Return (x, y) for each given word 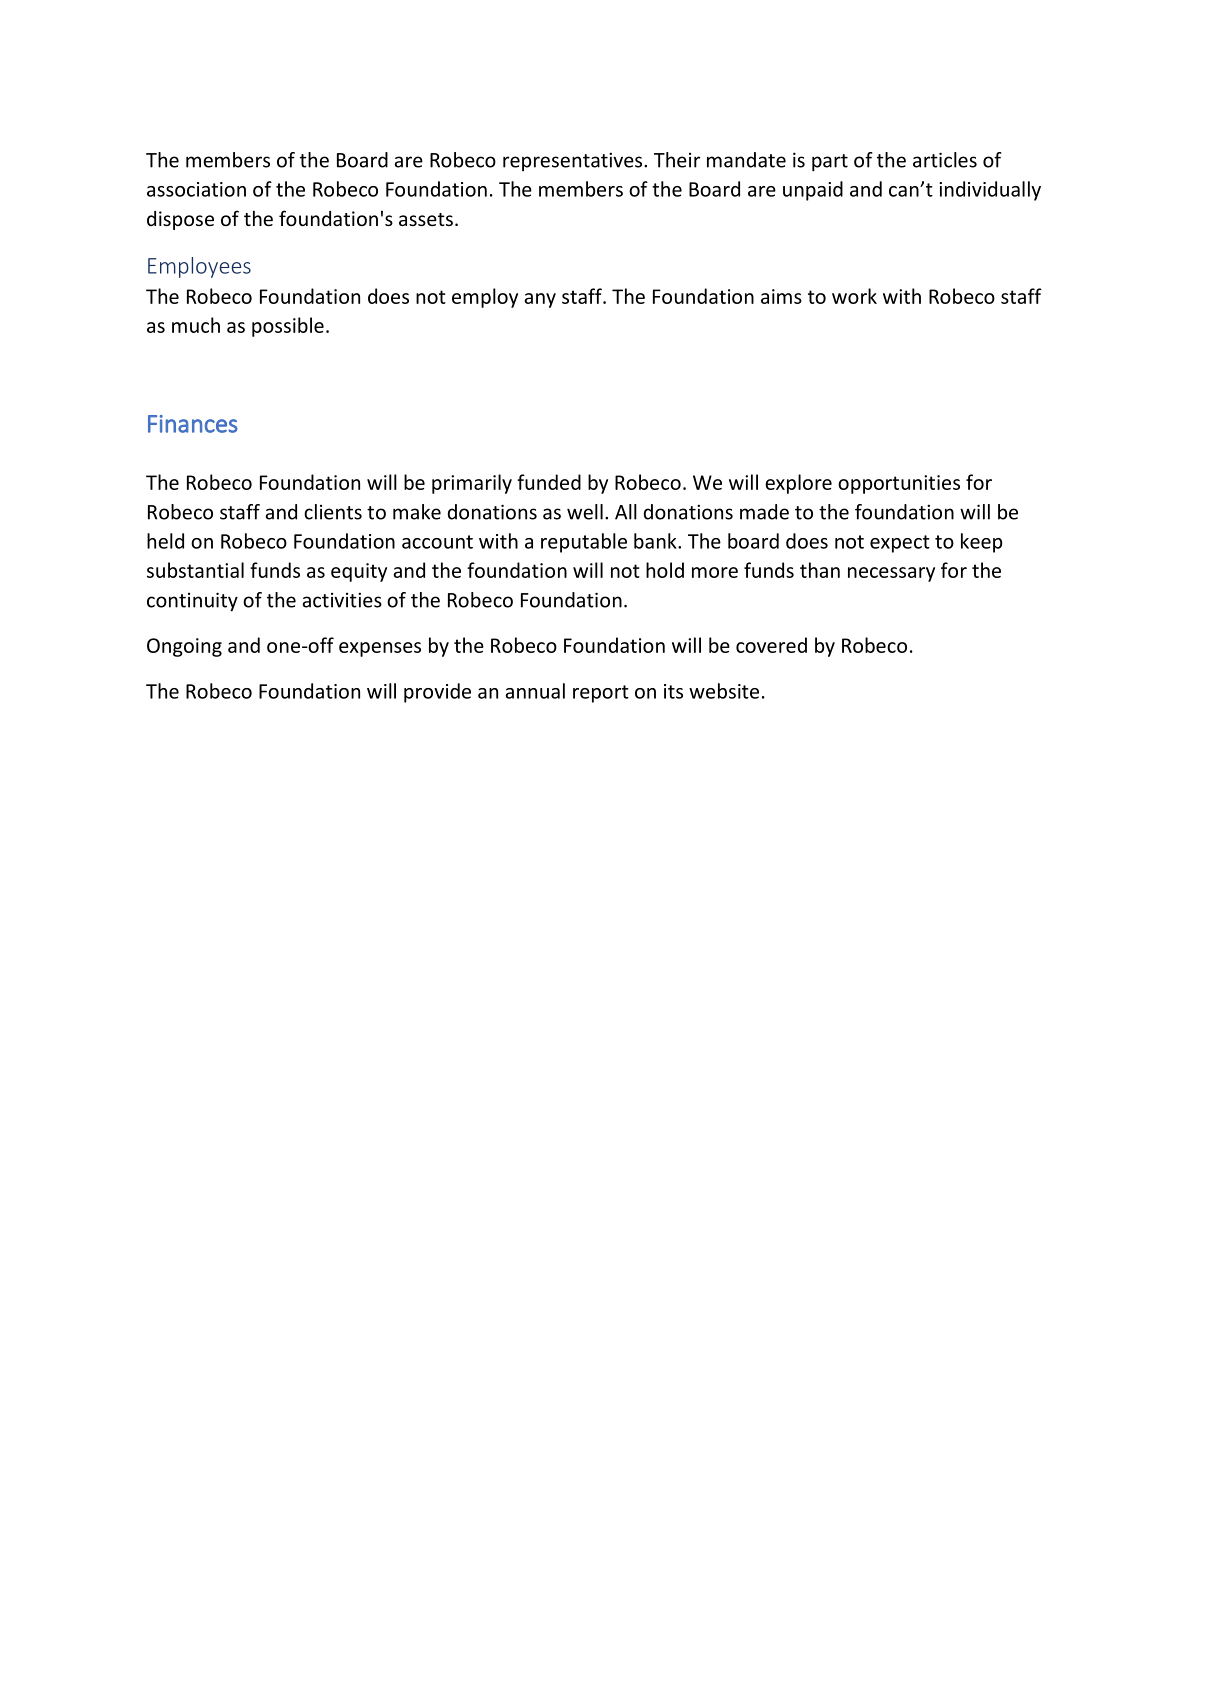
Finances (193, 424)
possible (288, 327)
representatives (574, 161)
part (830, 163)
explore (798, 484)
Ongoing (184, 647)
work (854, 296)
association (196, 189)
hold (665, 570)
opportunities (899, 484)
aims (781, 296)
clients (333, 512)
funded (549, 482)
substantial (195, 570)
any (540, 300)
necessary (891, 574)
